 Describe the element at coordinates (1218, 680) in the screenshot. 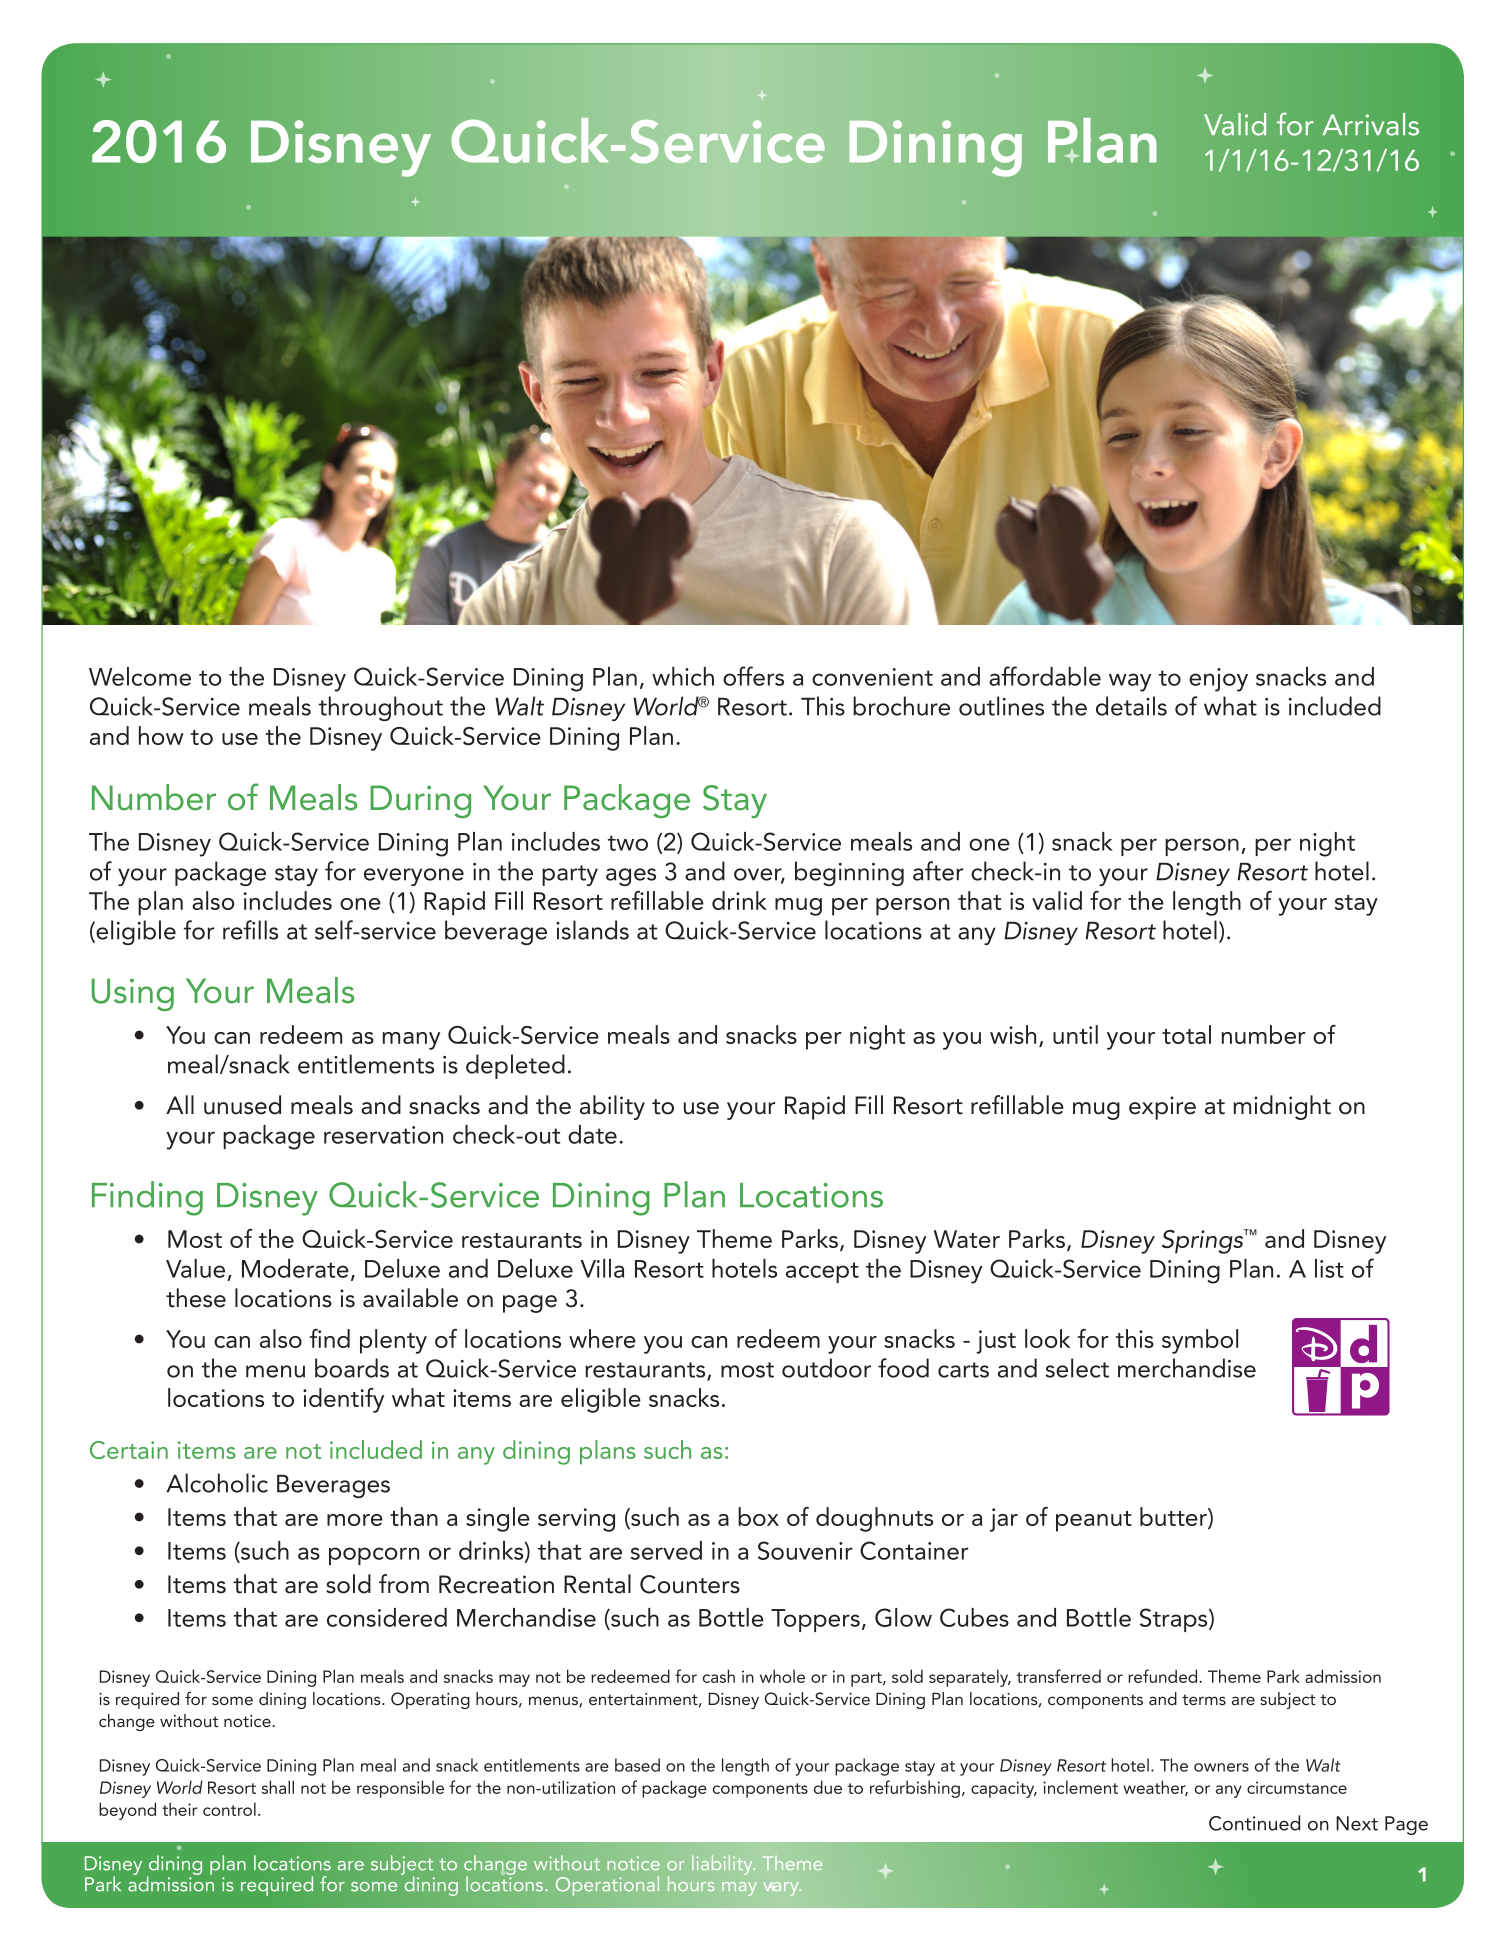

I see `enjoy` at that location.
